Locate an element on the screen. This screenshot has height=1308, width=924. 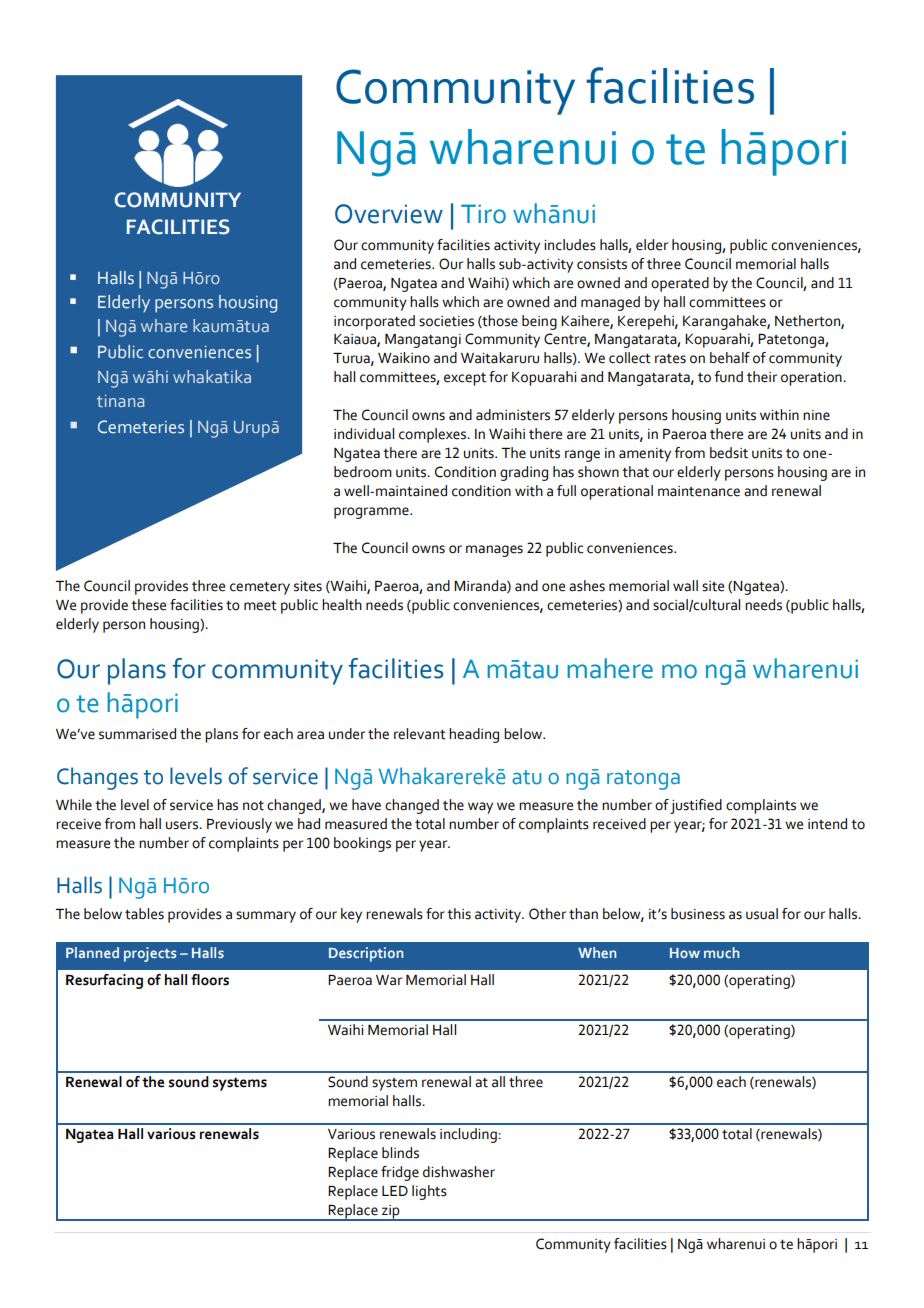
LED is located at coordinates (395, 1191).
